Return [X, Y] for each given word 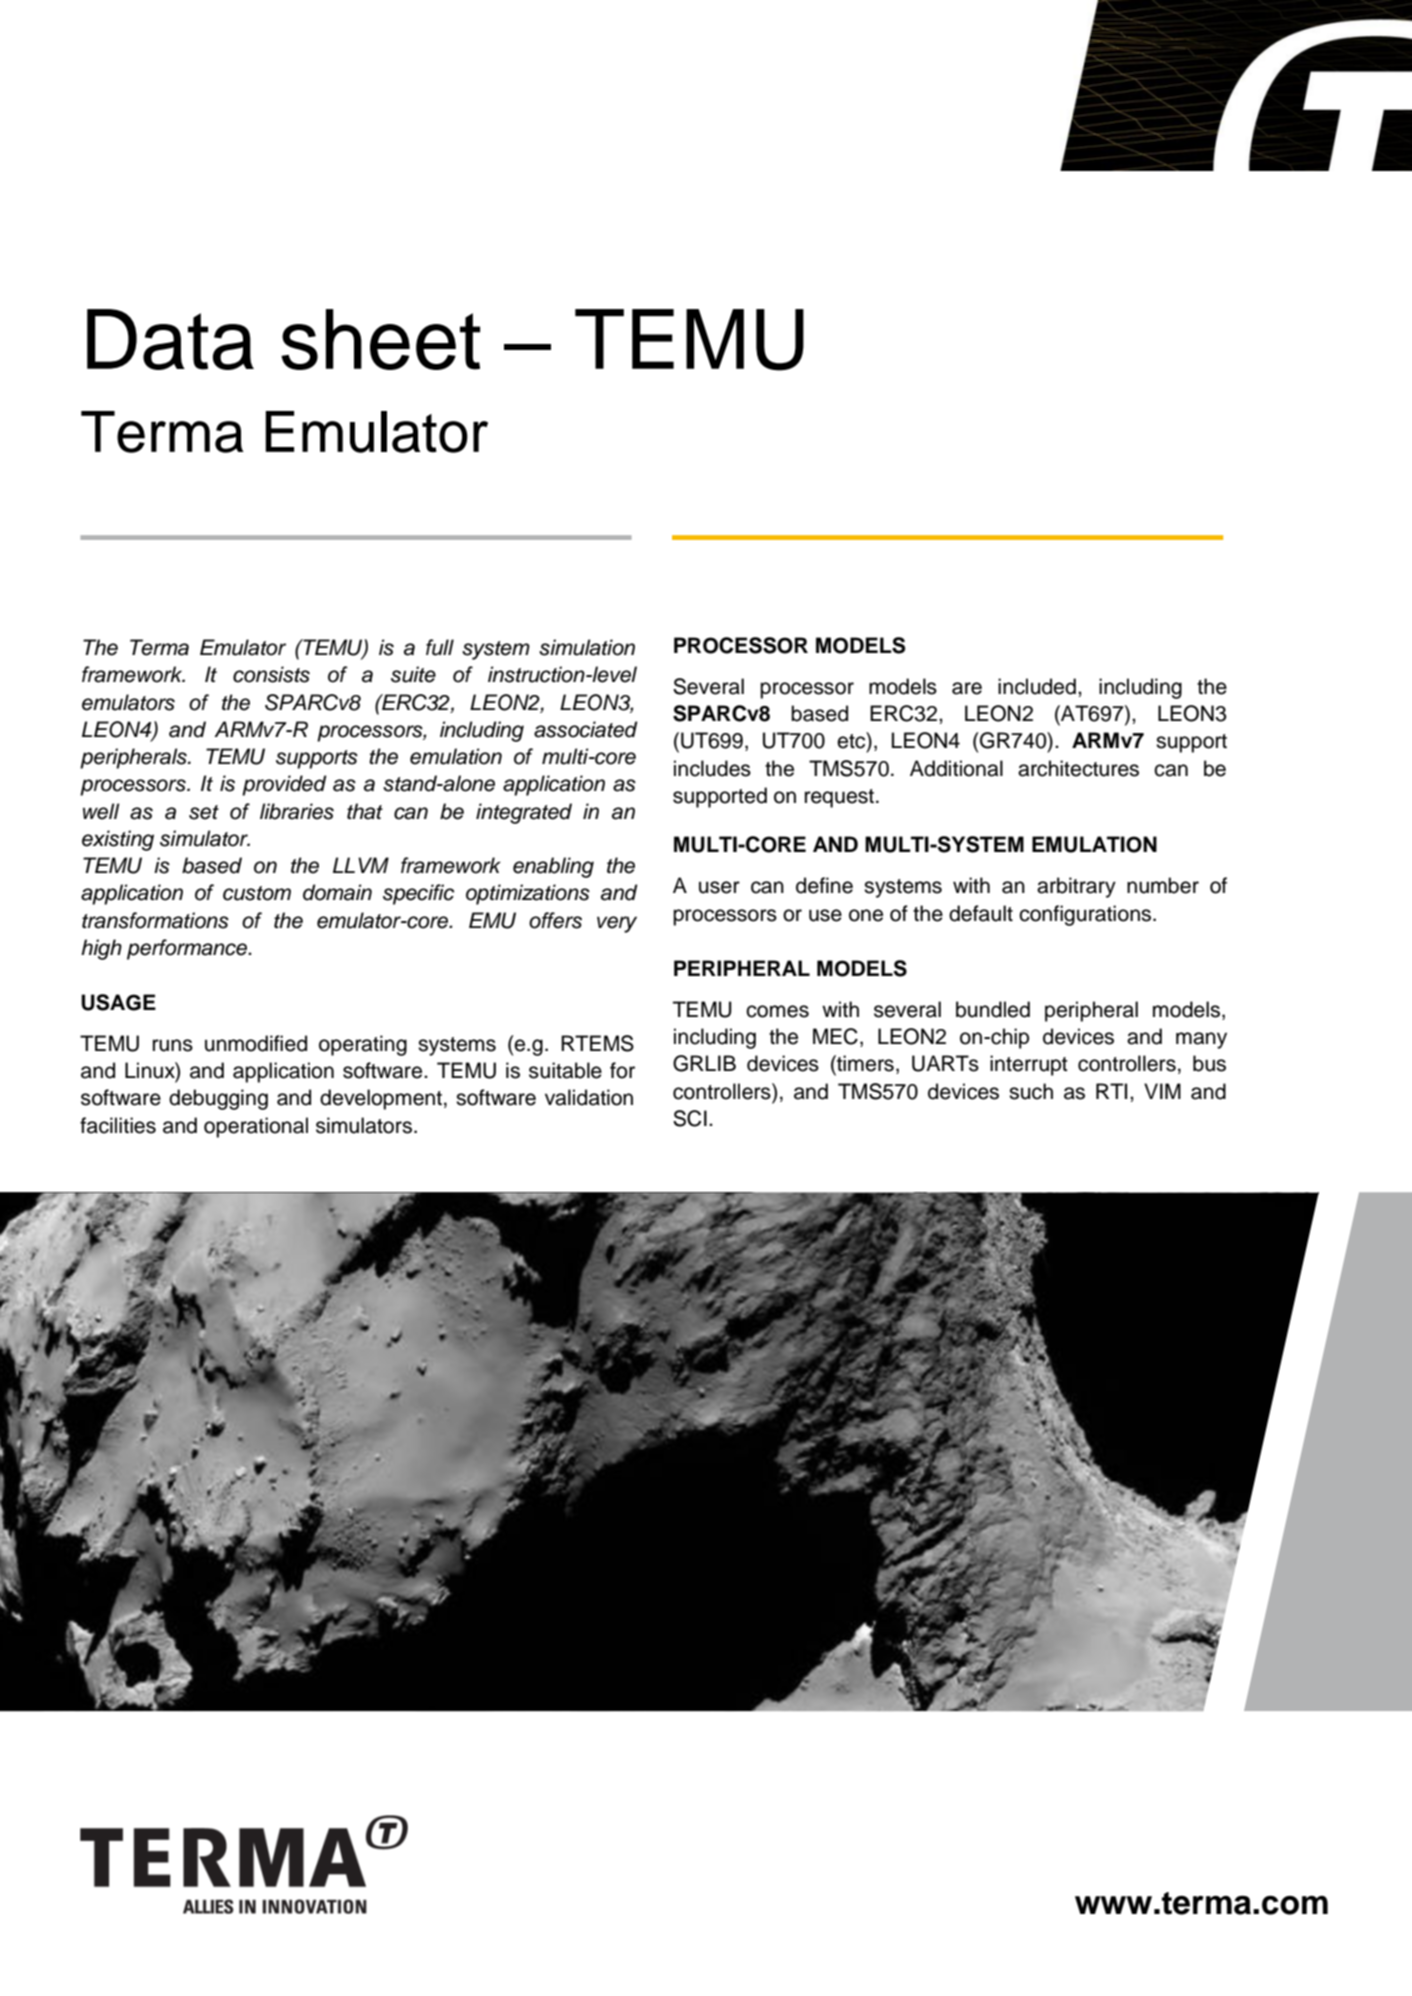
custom [257, 893]
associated [586, 729]
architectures [1078, 768]
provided [284, 785]
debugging [218, 1099]
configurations [1085, 915]
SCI [690, 1118]
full [440, 647]
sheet [380, 339]
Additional [956, 768]
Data [170, 339]
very [617, 924]
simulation [587, 647]
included [1037, 686]
